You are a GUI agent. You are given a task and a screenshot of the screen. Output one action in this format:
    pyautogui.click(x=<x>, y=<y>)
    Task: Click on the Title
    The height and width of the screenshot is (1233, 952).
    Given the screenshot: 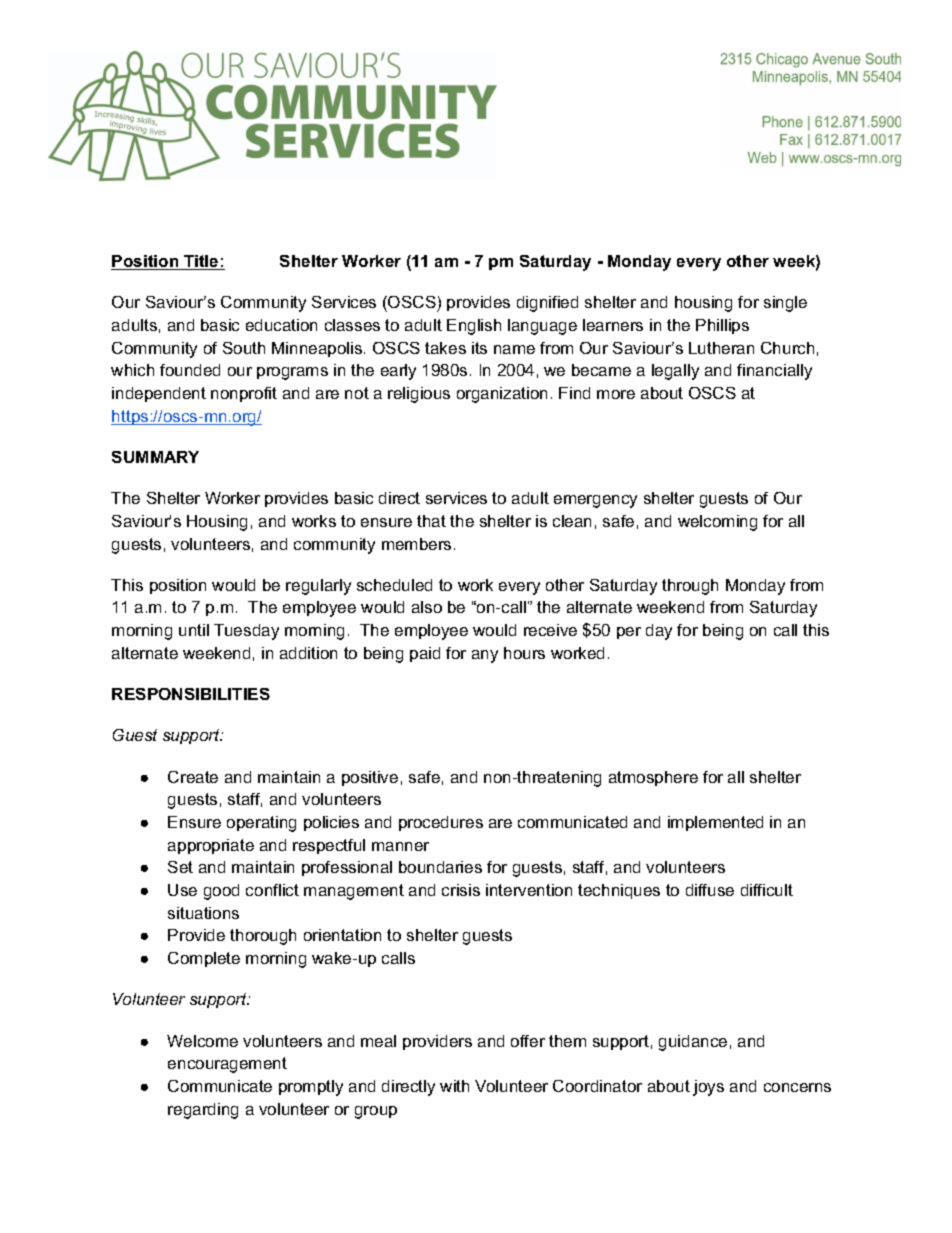 What is the action you would take?
    pyautogui.click(x=201, y=262)
